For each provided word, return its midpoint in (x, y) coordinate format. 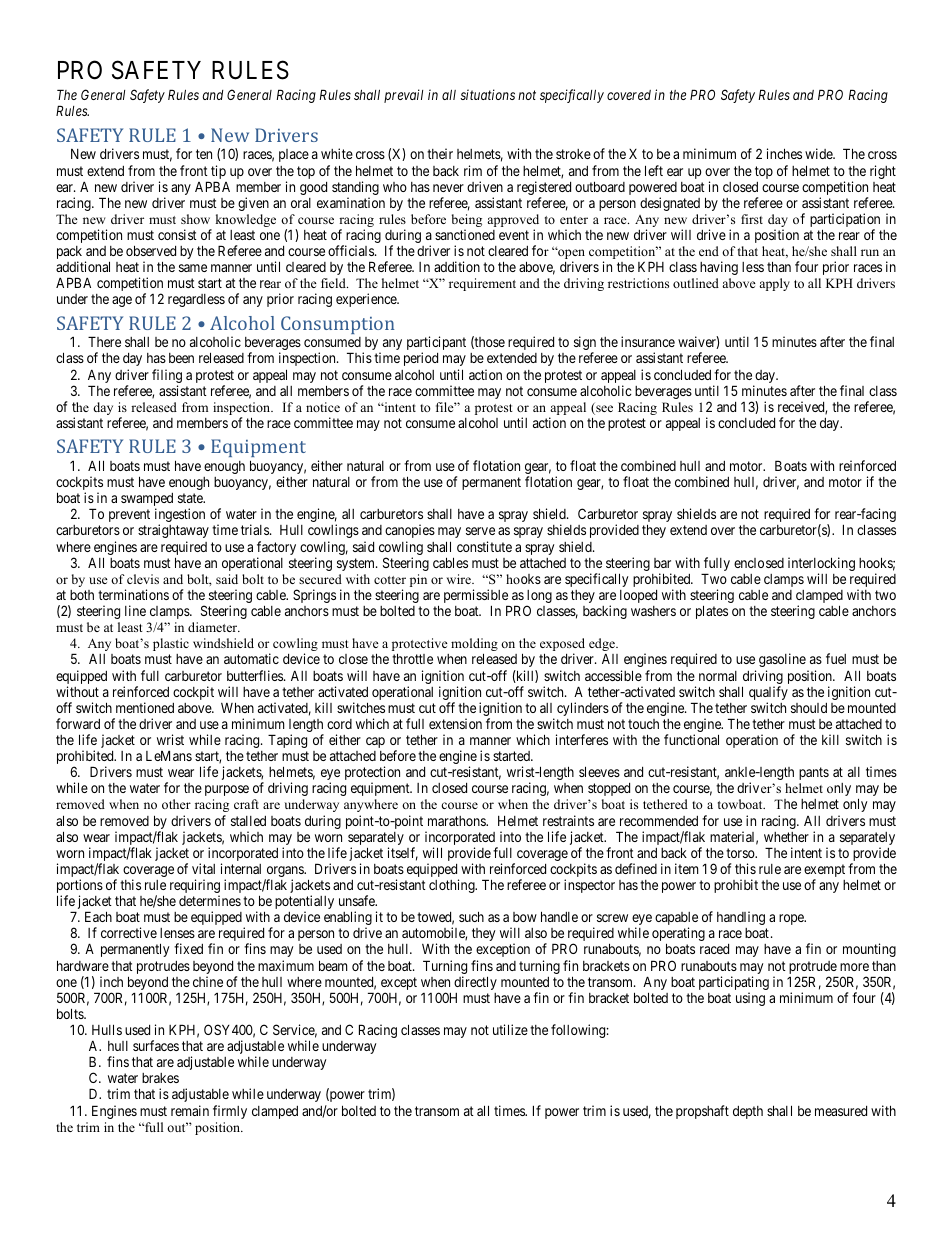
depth (748, 1112)
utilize (510, 1029)
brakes (160, 1078)
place (294, 155)
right (883, 172)
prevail (403, 96)
